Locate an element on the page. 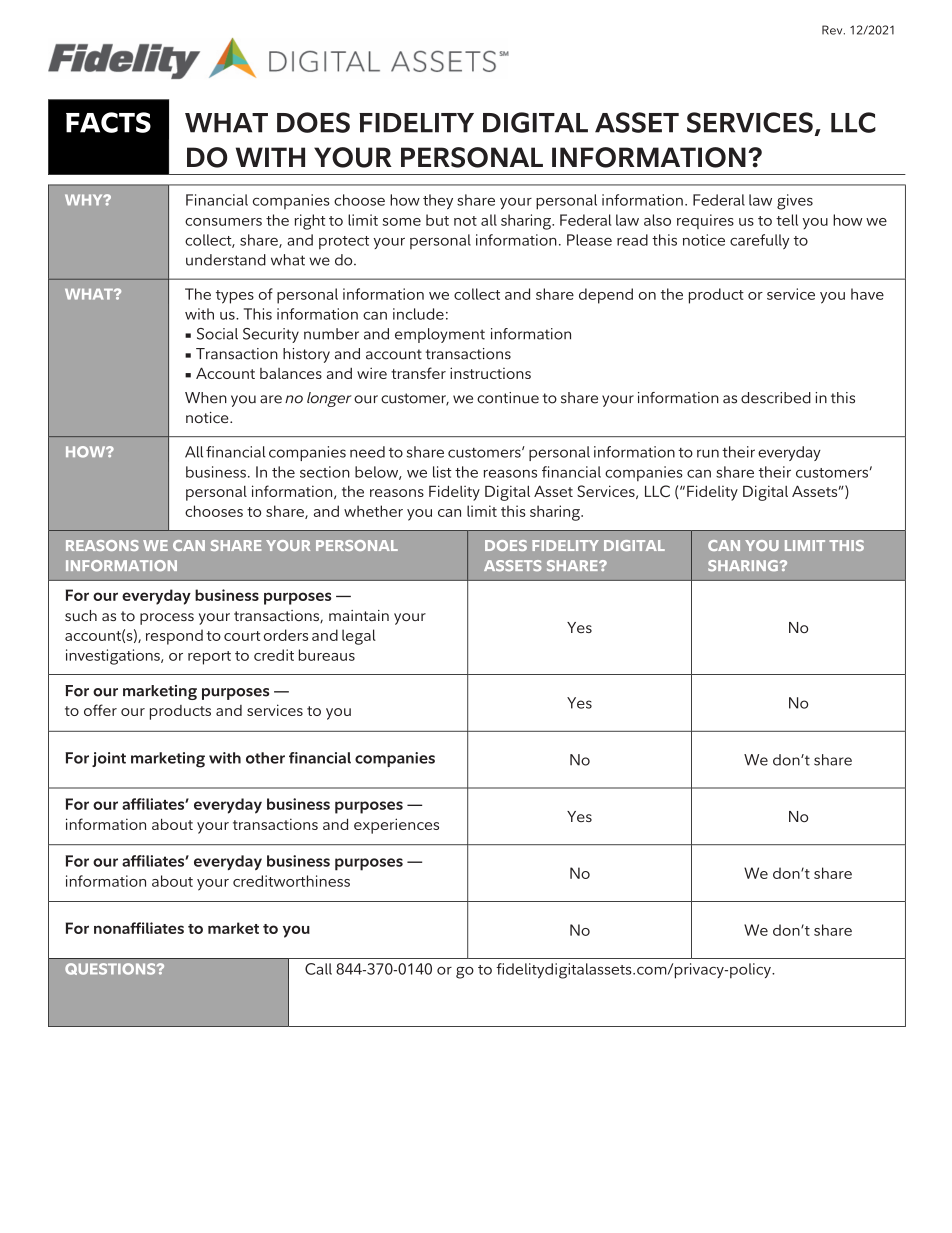  offer is located at coordinates (100, 710).
